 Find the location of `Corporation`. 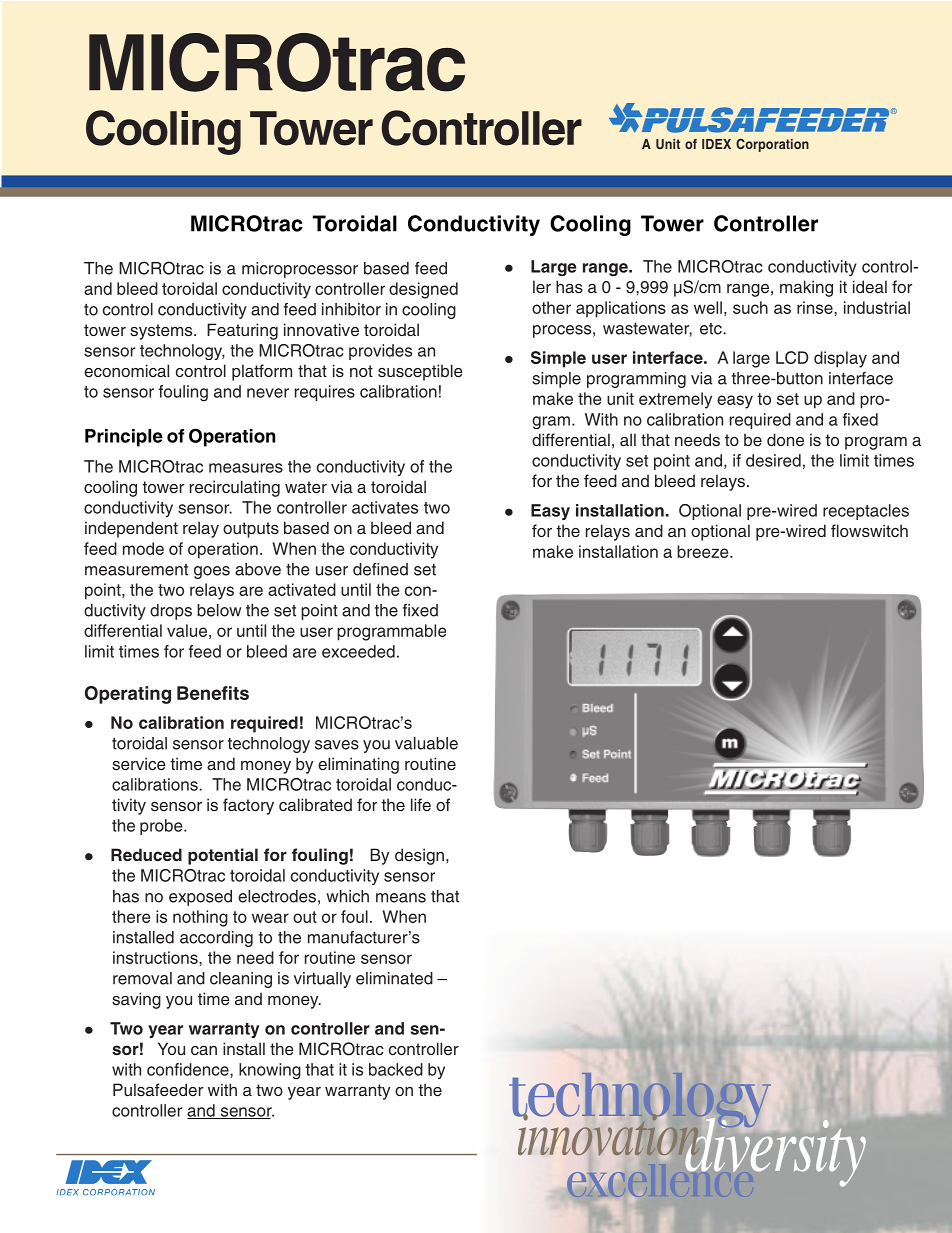

Corporation is located at coordinates (772, 145).
